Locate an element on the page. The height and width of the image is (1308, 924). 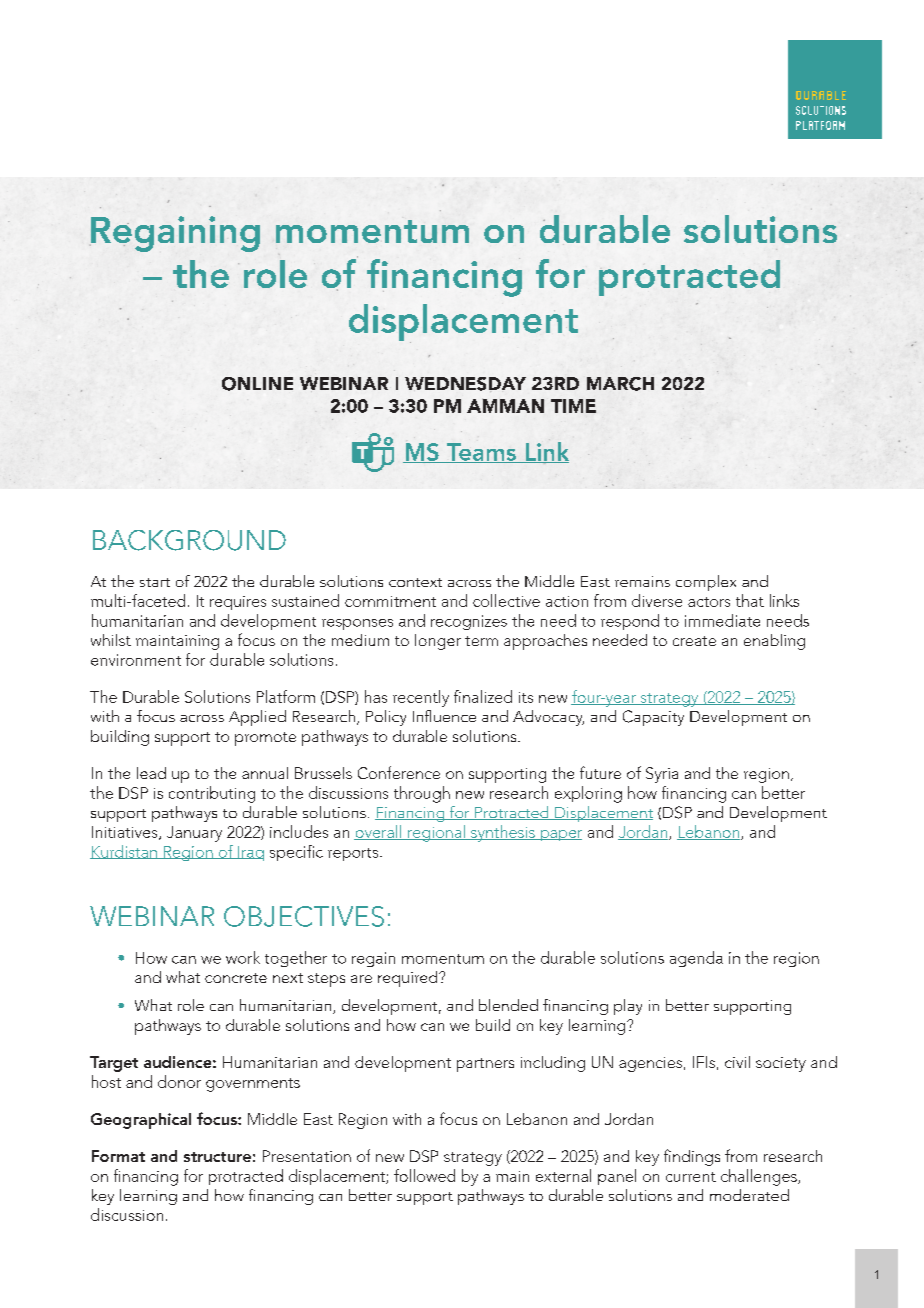
MARCH is located at coordinates (620, 384).
